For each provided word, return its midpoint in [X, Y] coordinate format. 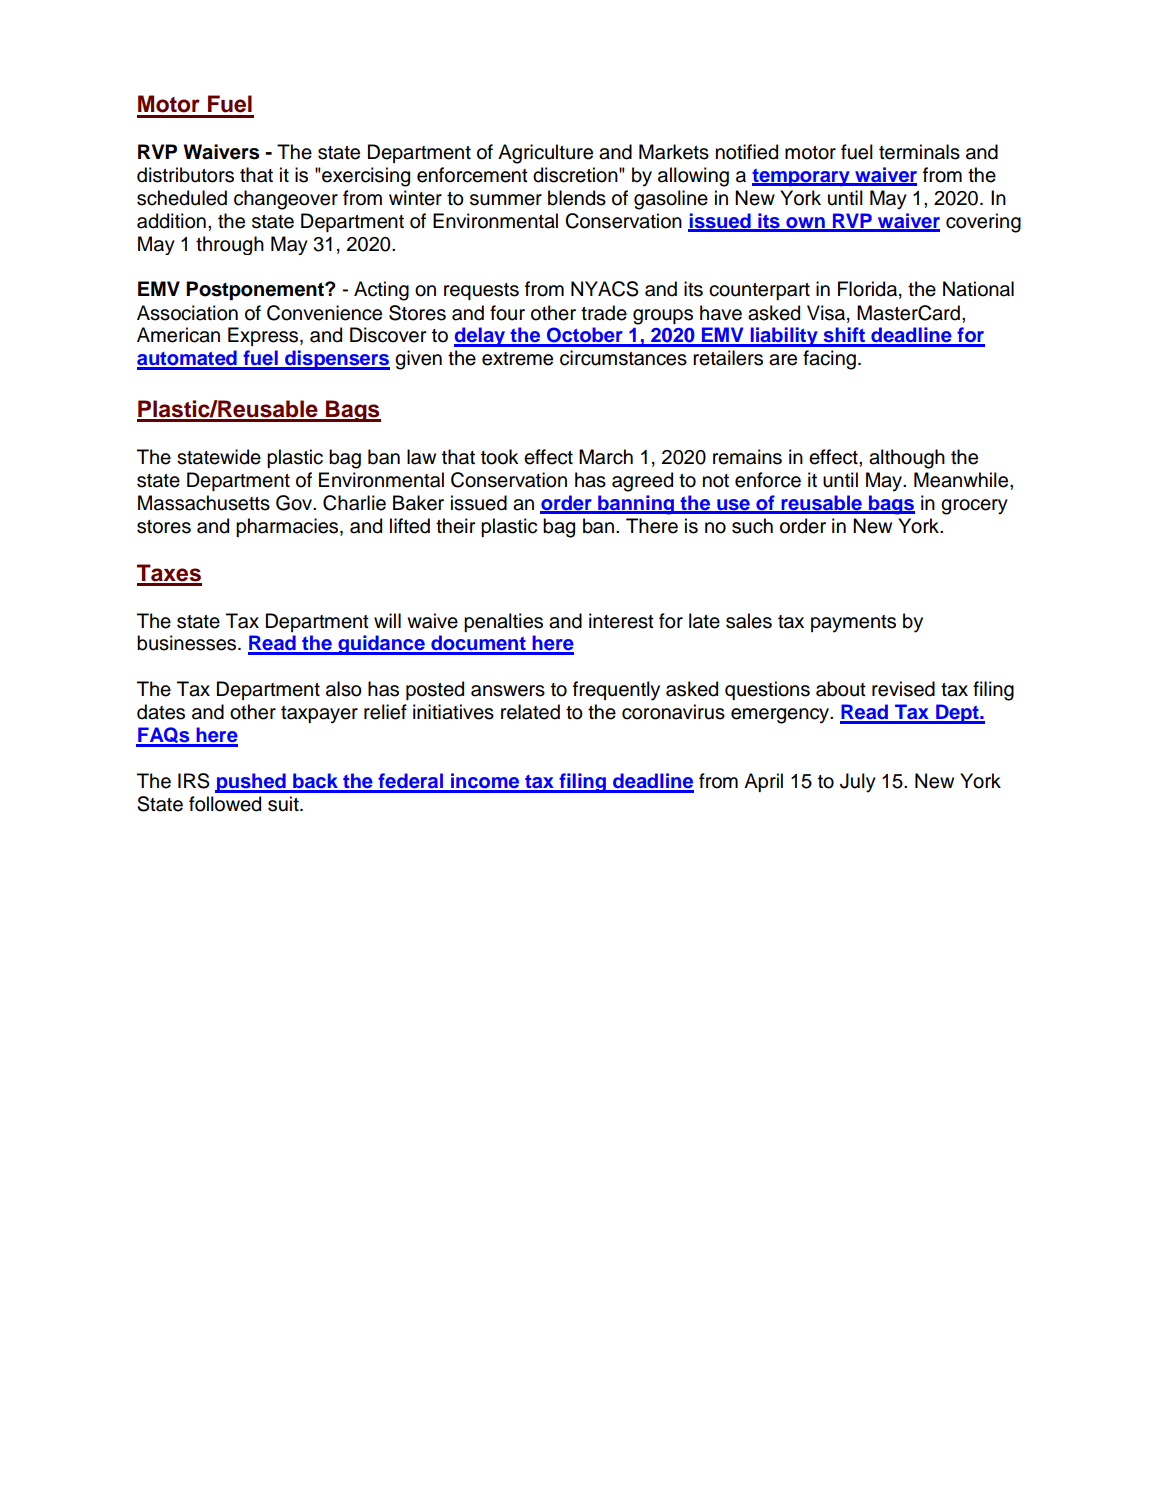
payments [853, 624]
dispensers [336, 360]
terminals [919, 152]
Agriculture [545, 154]
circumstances [623, 358]
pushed [251, 783]
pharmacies [288, 527]
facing [829, 360]
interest [621, 621]
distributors [185, 175]
